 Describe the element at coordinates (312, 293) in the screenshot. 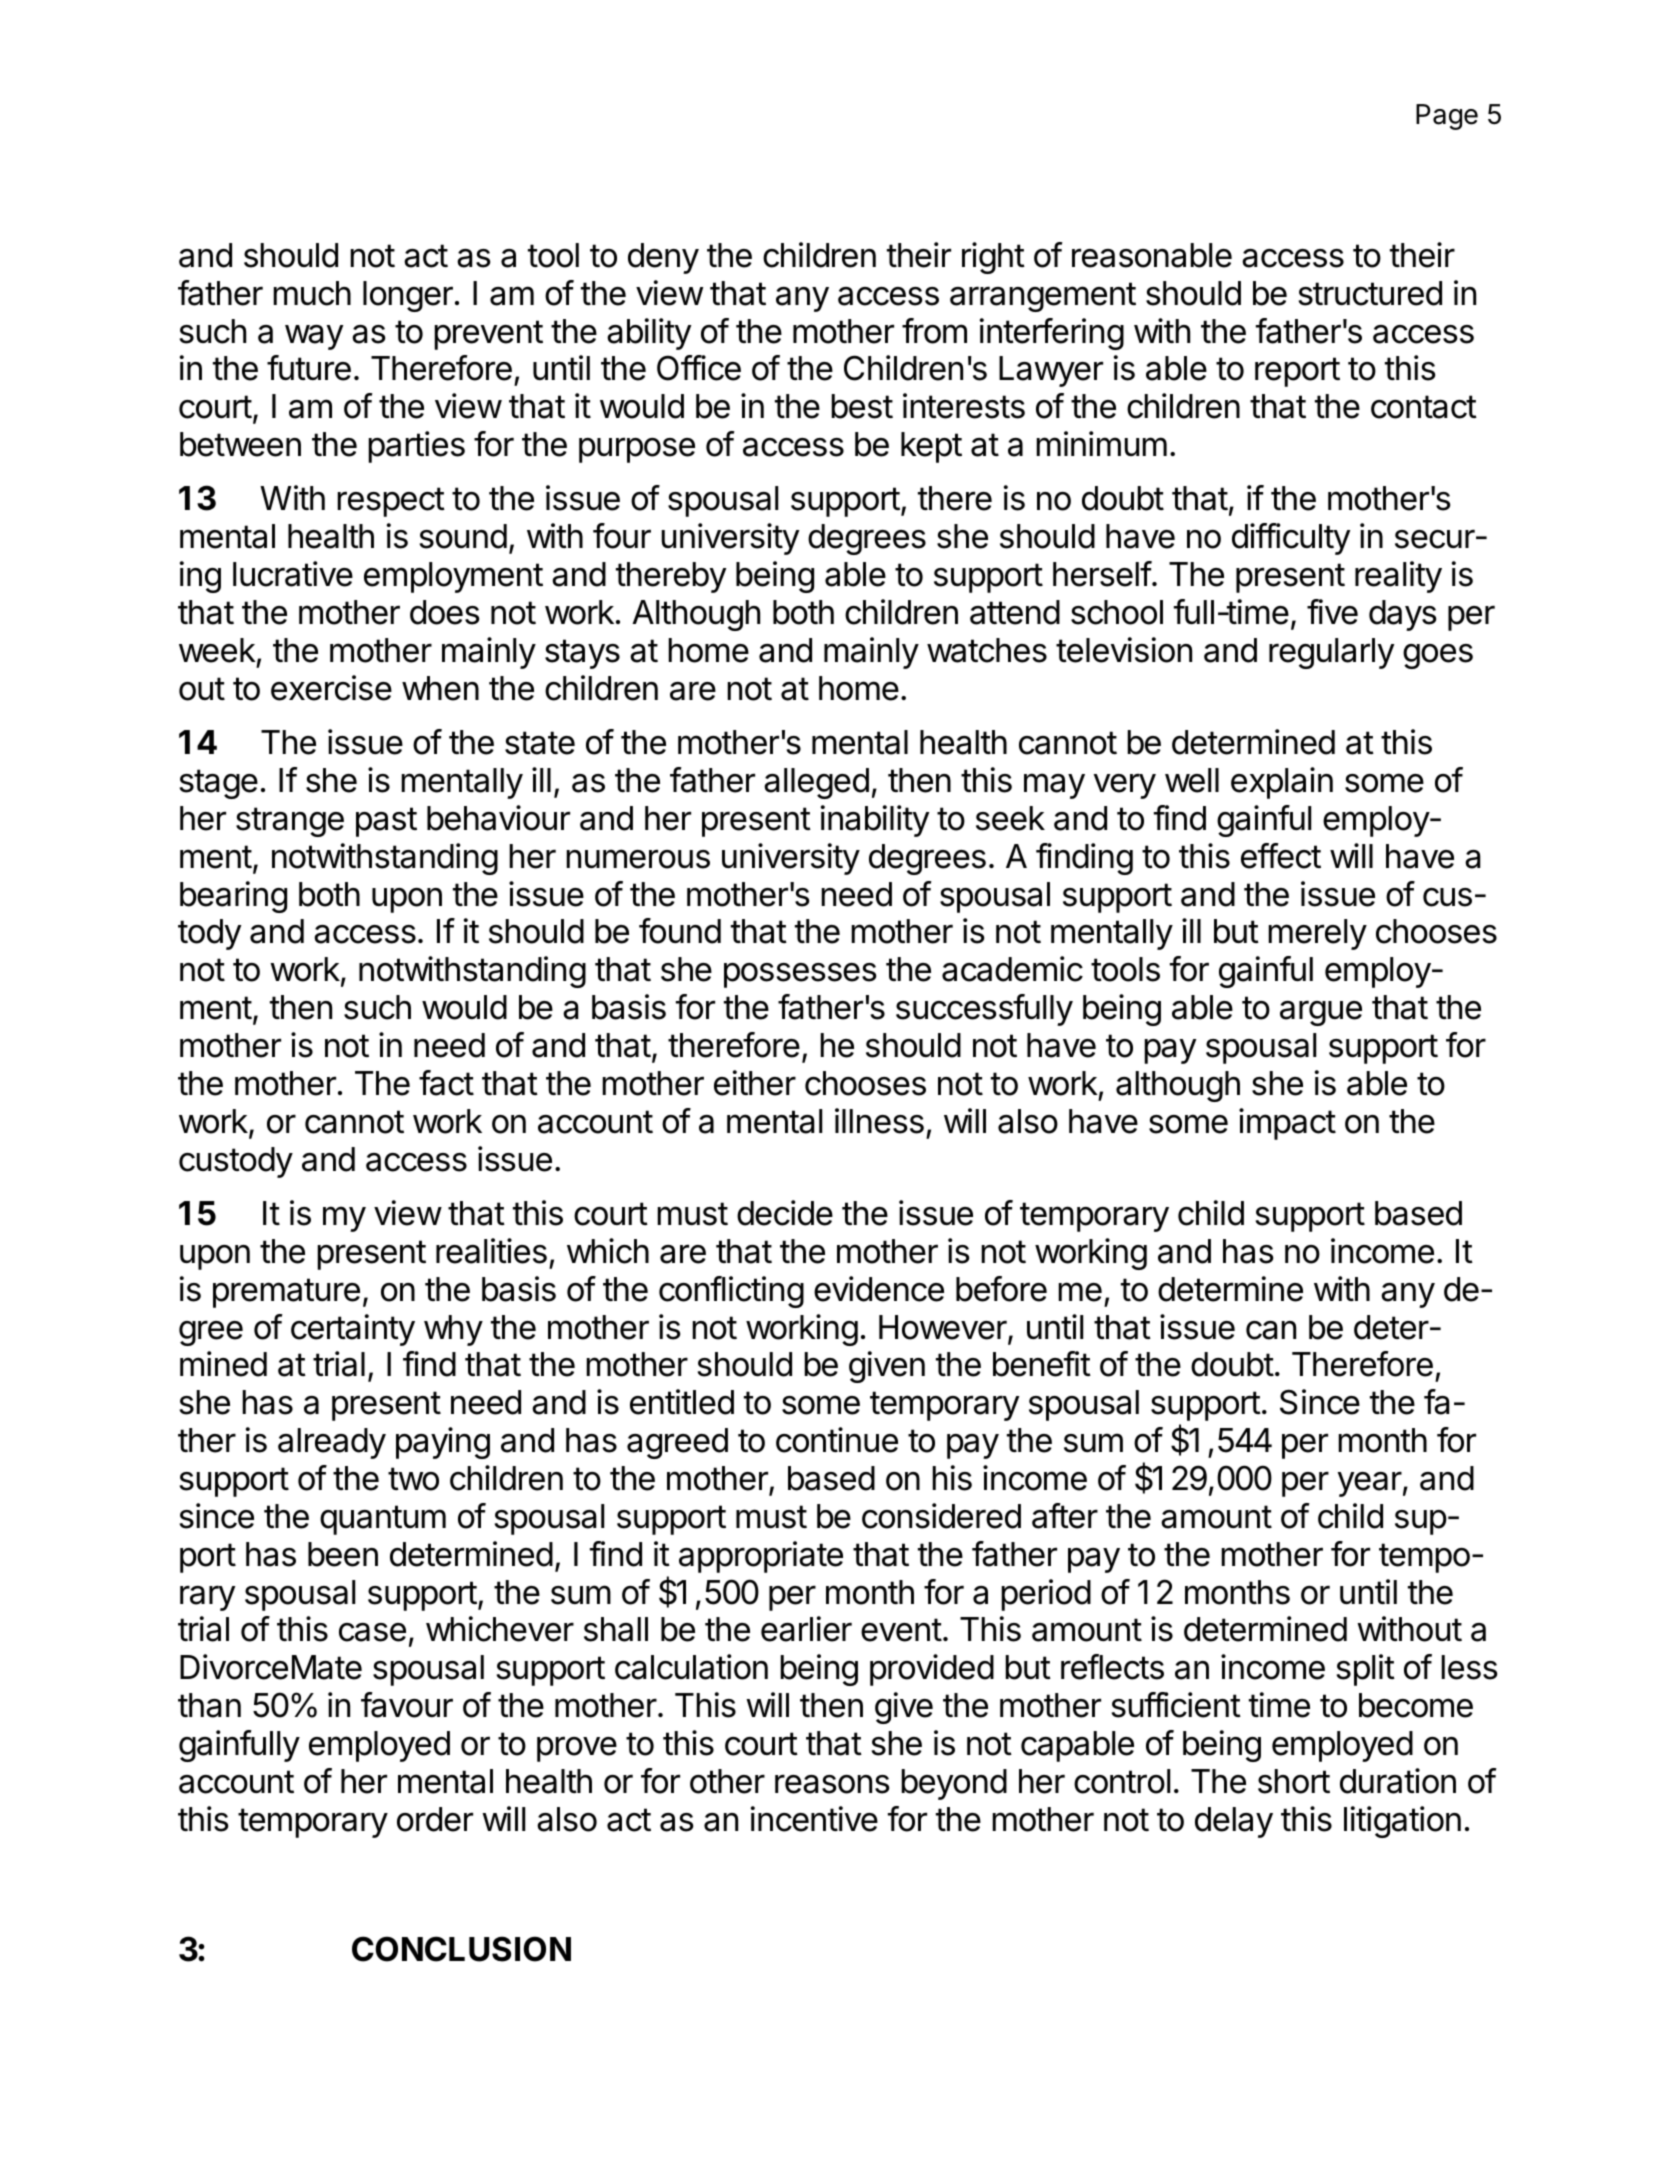

I see `much` at that location.
